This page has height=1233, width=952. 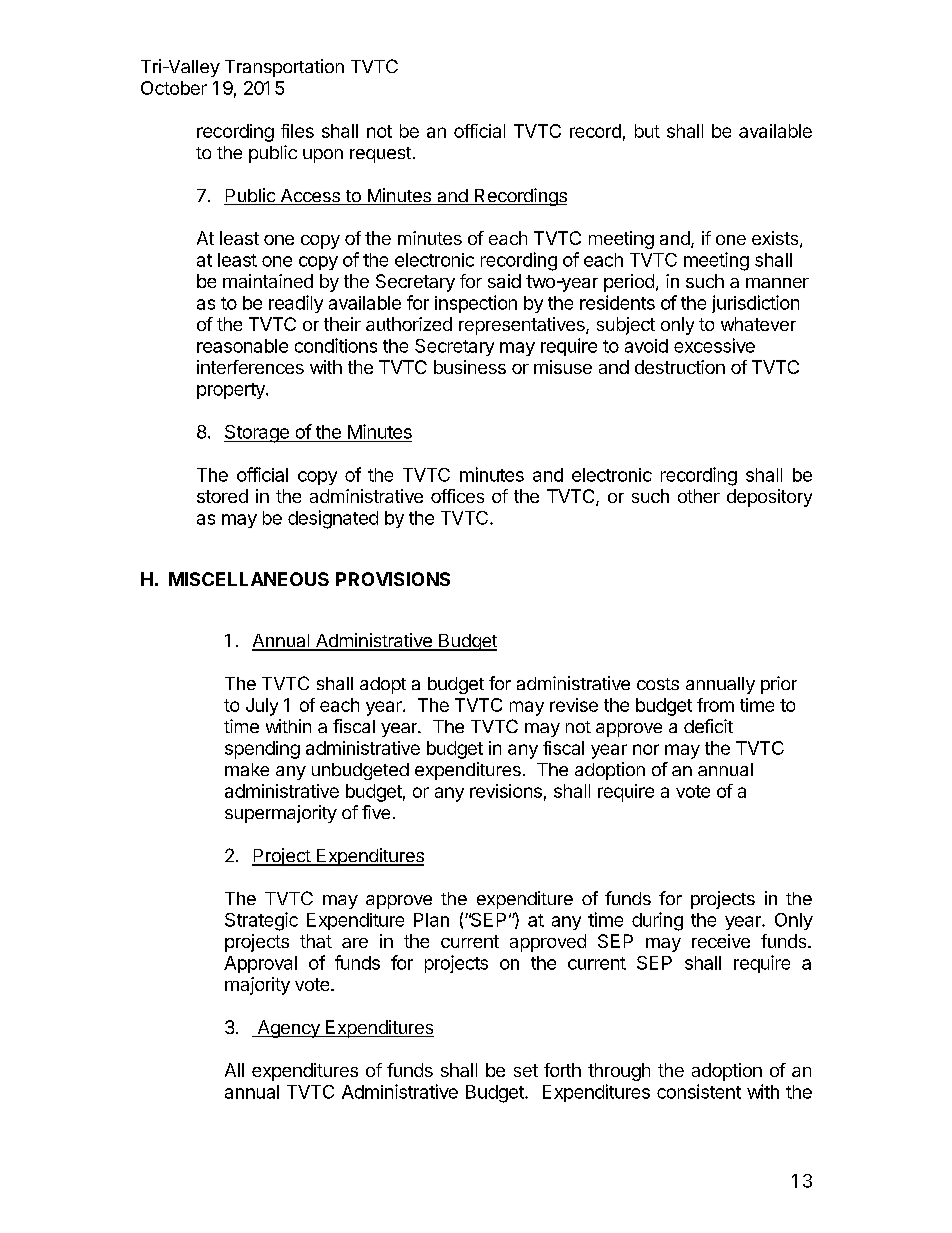 What do you see at coordinates (249, 579) in the page?
I see `MISCELLANEOUS` at bounding box center [249, 579].
